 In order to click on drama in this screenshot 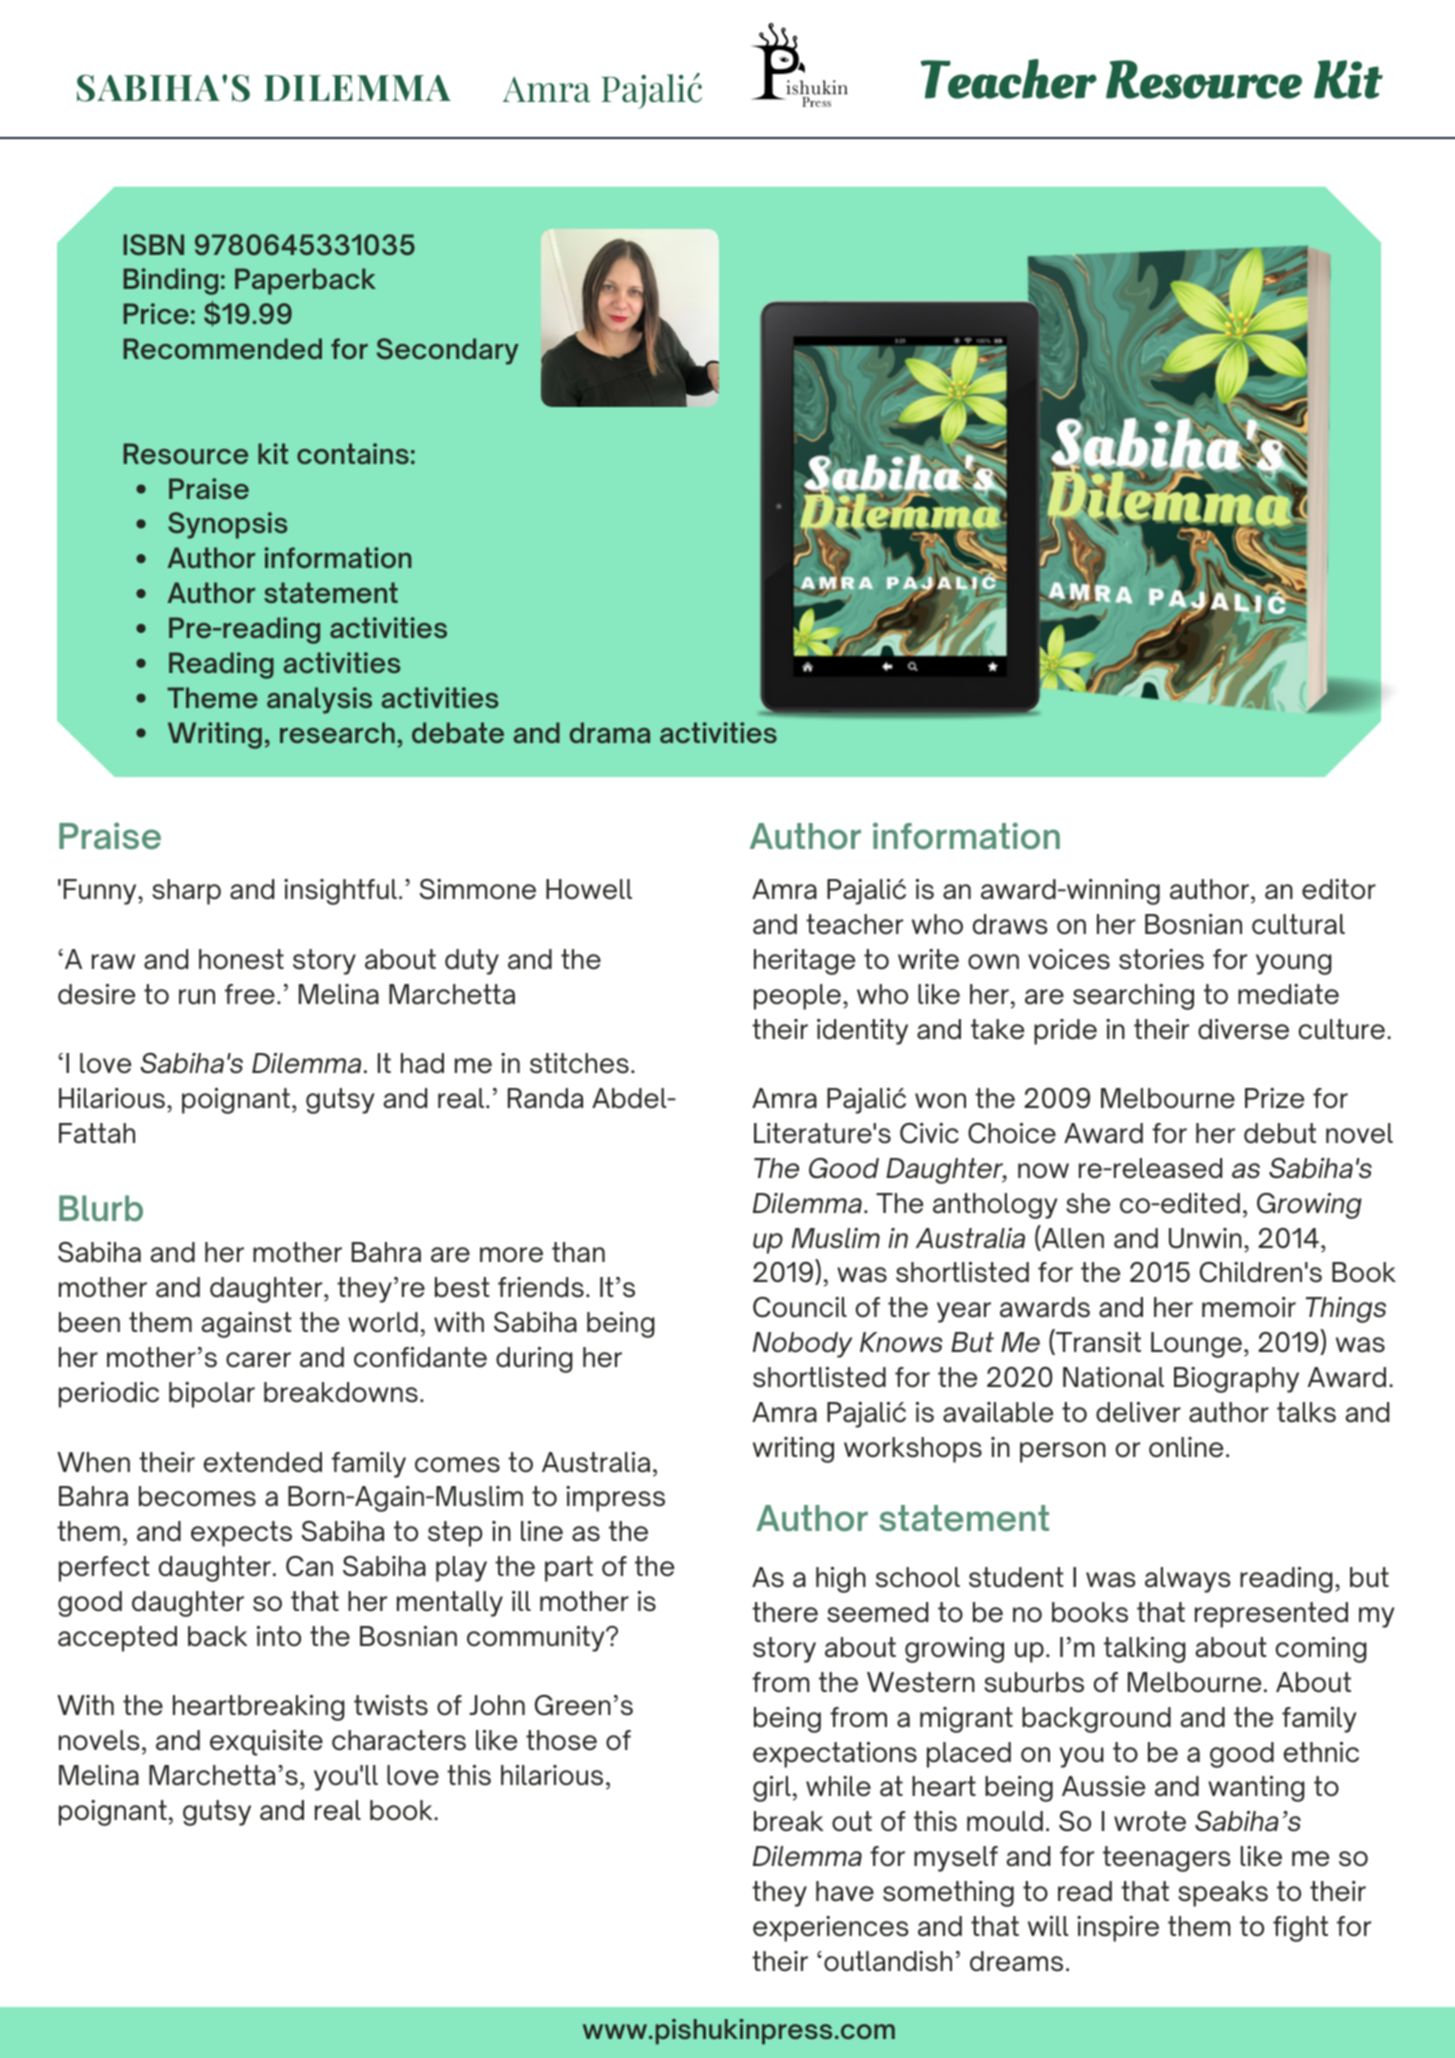, I will do `click(610, 732)`.
